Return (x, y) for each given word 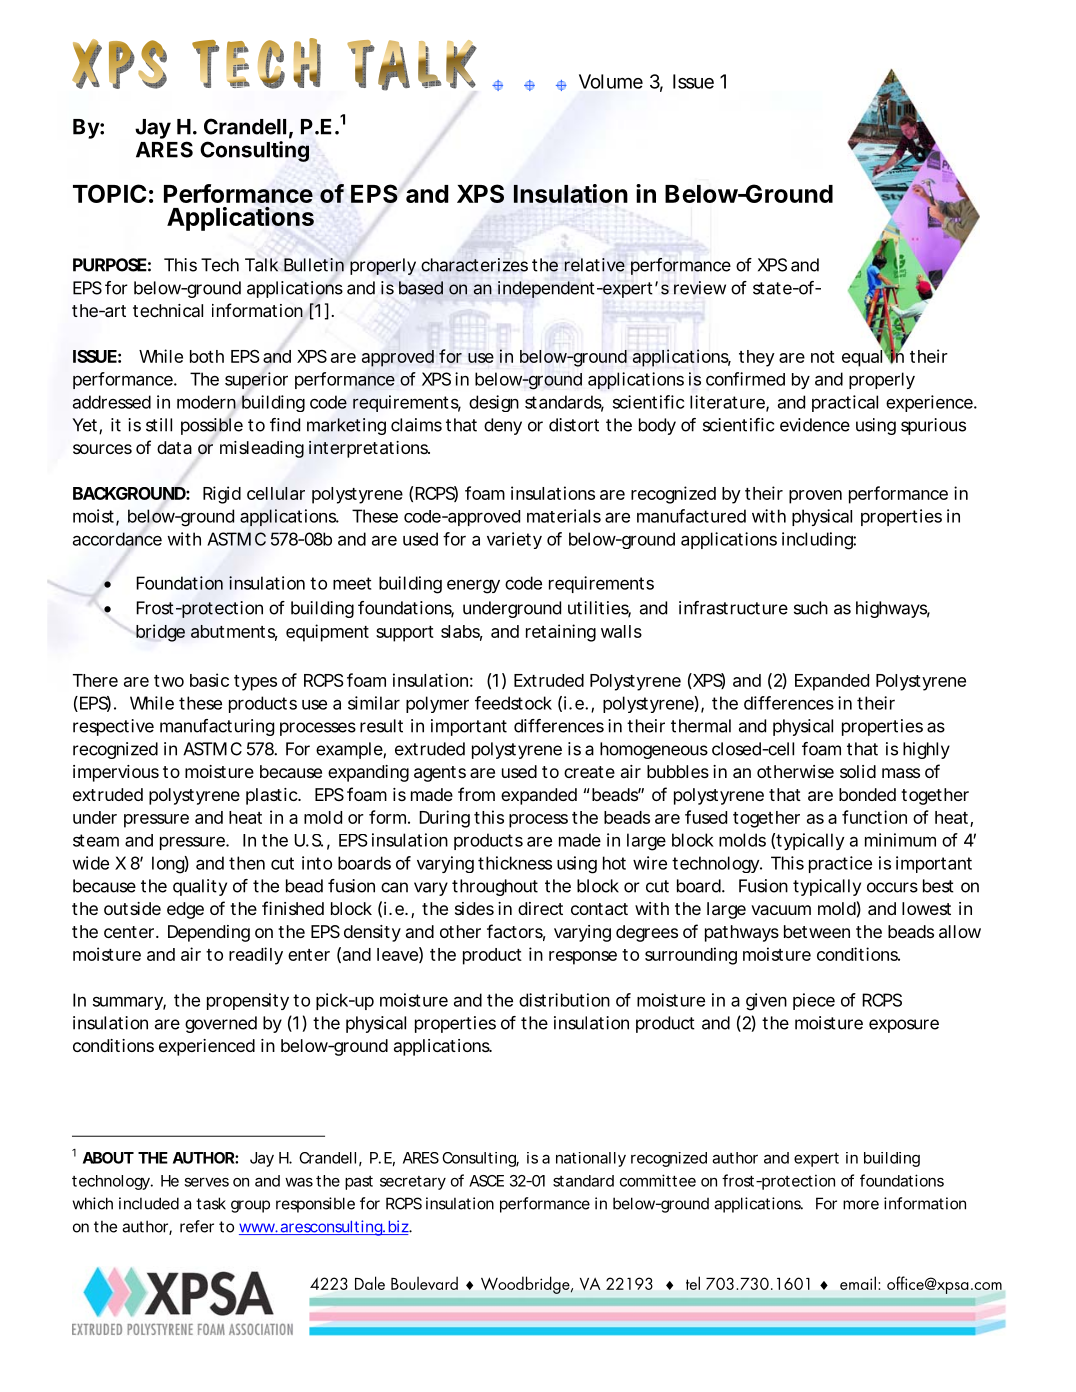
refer (197, 1226)
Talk (261, 265)
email (858, 1283)
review (700, 288)
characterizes (474, 265)
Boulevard (424, 1283)
